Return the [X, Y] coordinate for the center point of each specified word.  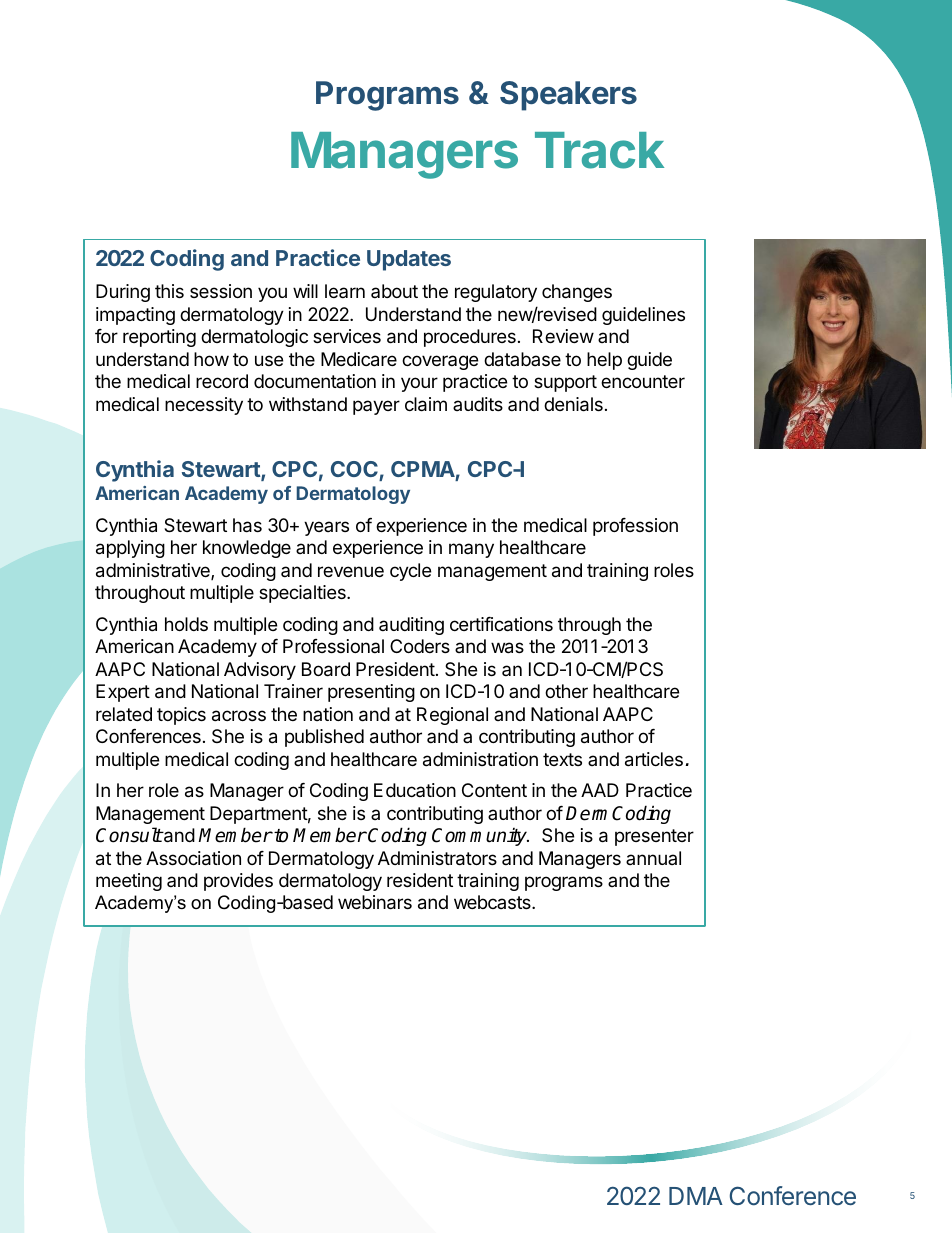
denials [573, 404]
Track [599, 150]
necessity [204, 406]
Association [193, 858]
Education [415, 790]
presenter [654, 837]
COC [354, 469]
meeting [129, 882]
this [169, 291]
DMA [696, 1196]
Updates [409, 260]
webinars [375, 902]
